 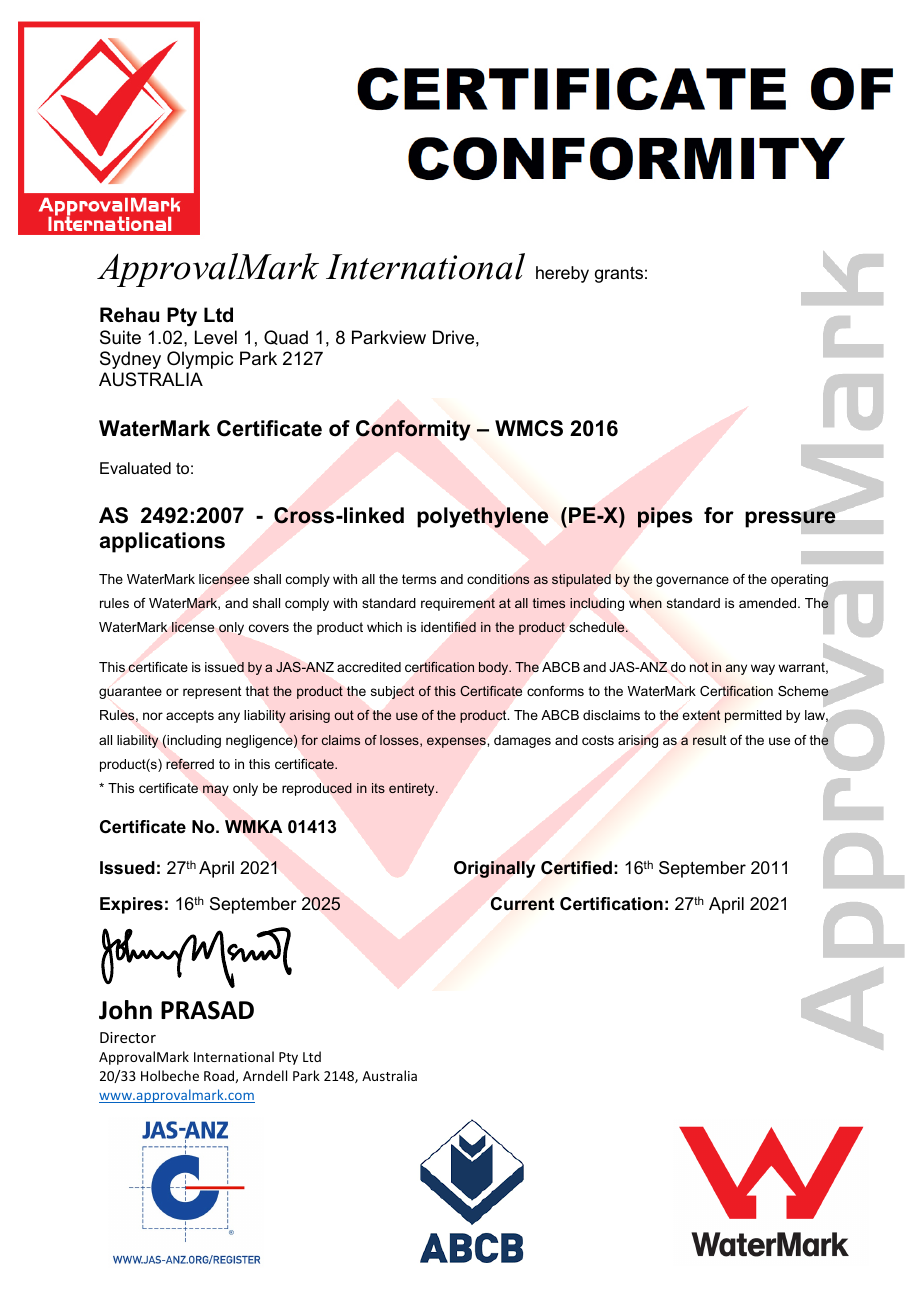 What do you see at coordinates (665, 517) in the document?
I see `pipes` at bounding box center [665, 517].
